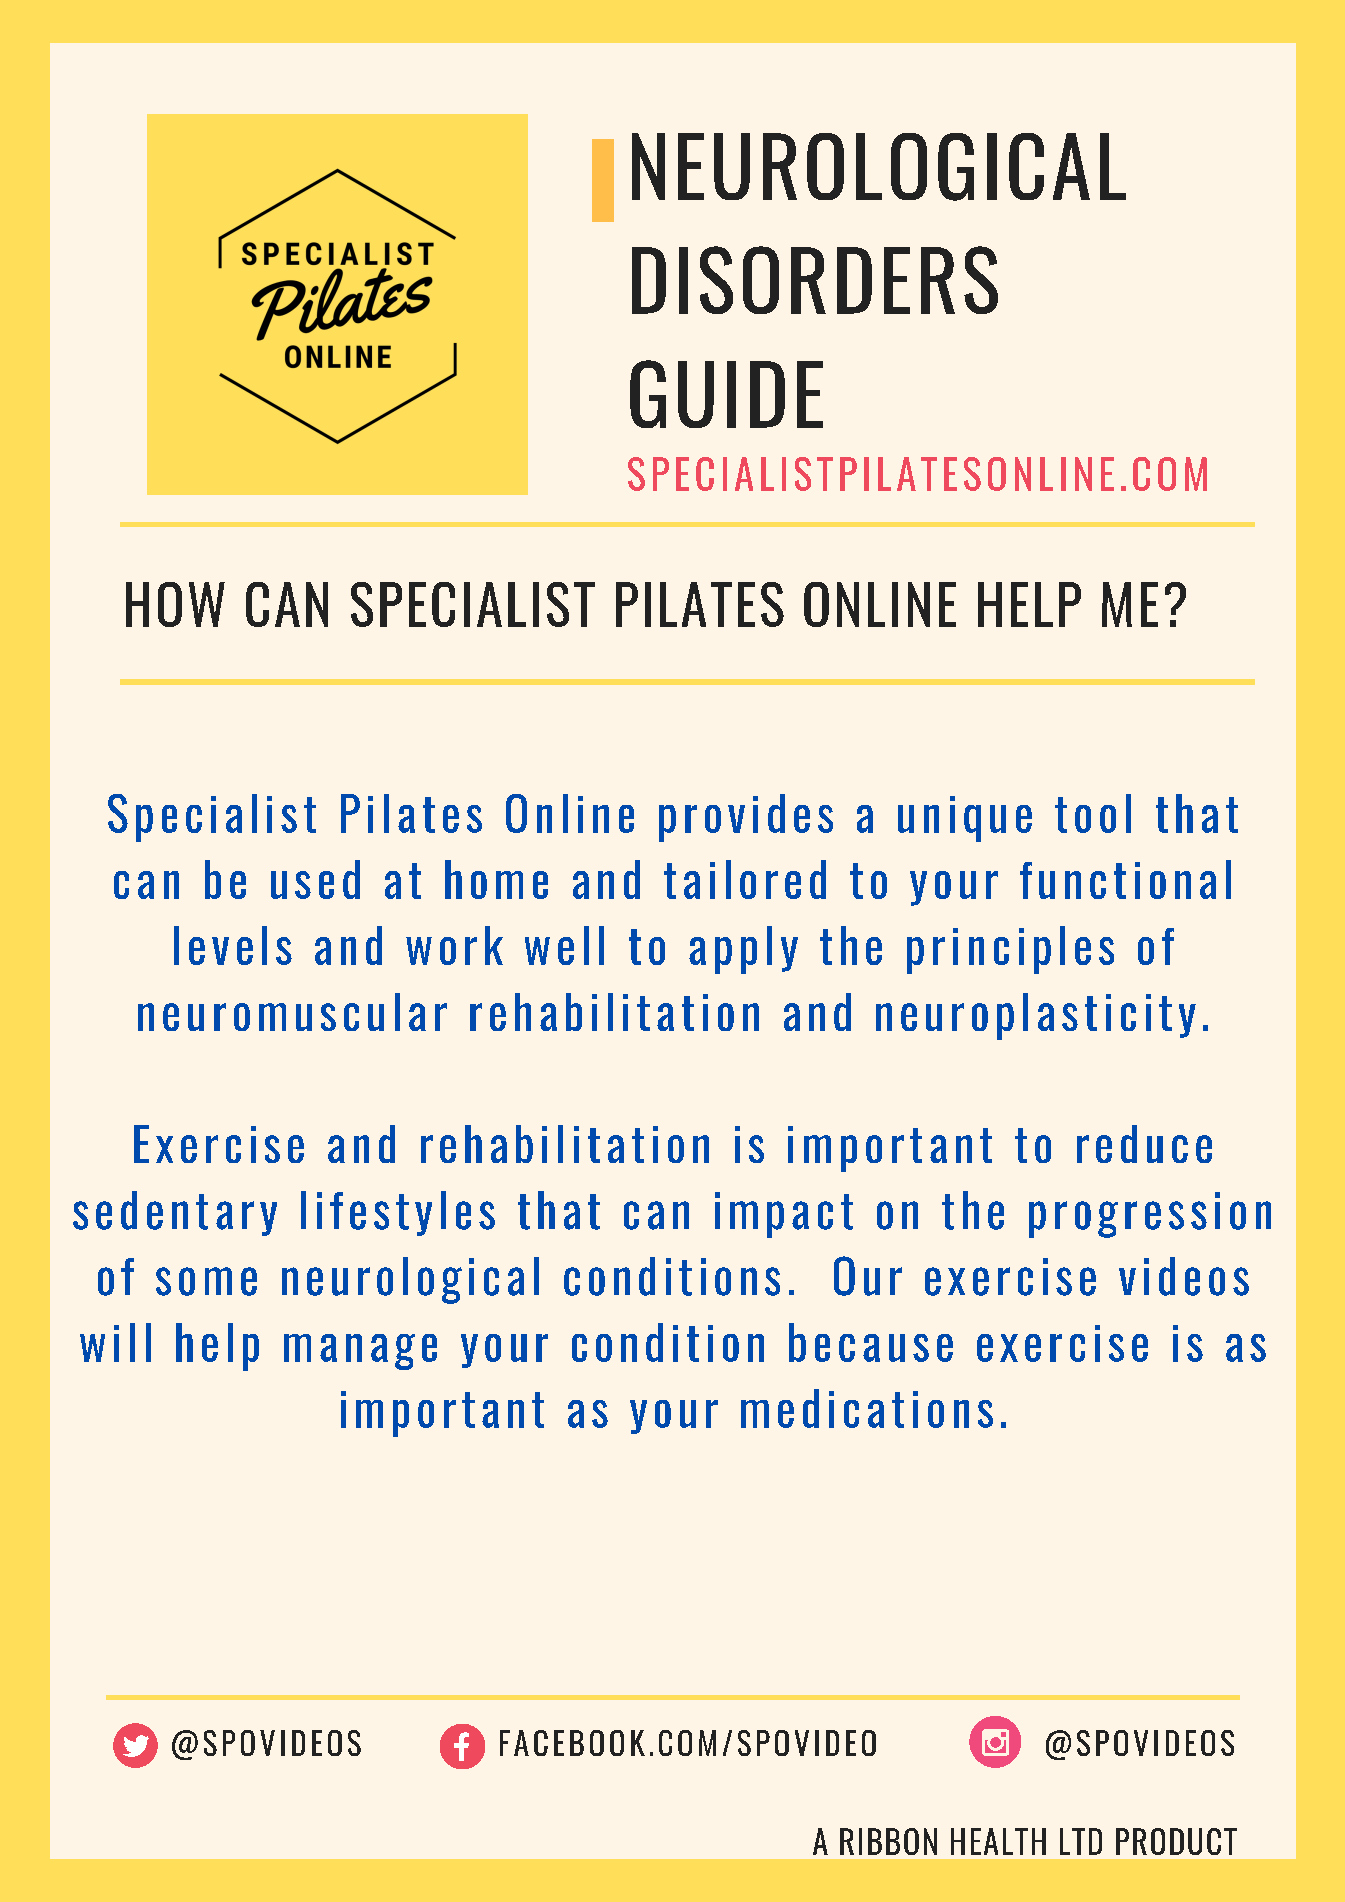 This image has width=1345, height=1902. Describe the element at coordinates (233, 945) in the image. I see `levels` at that location.
